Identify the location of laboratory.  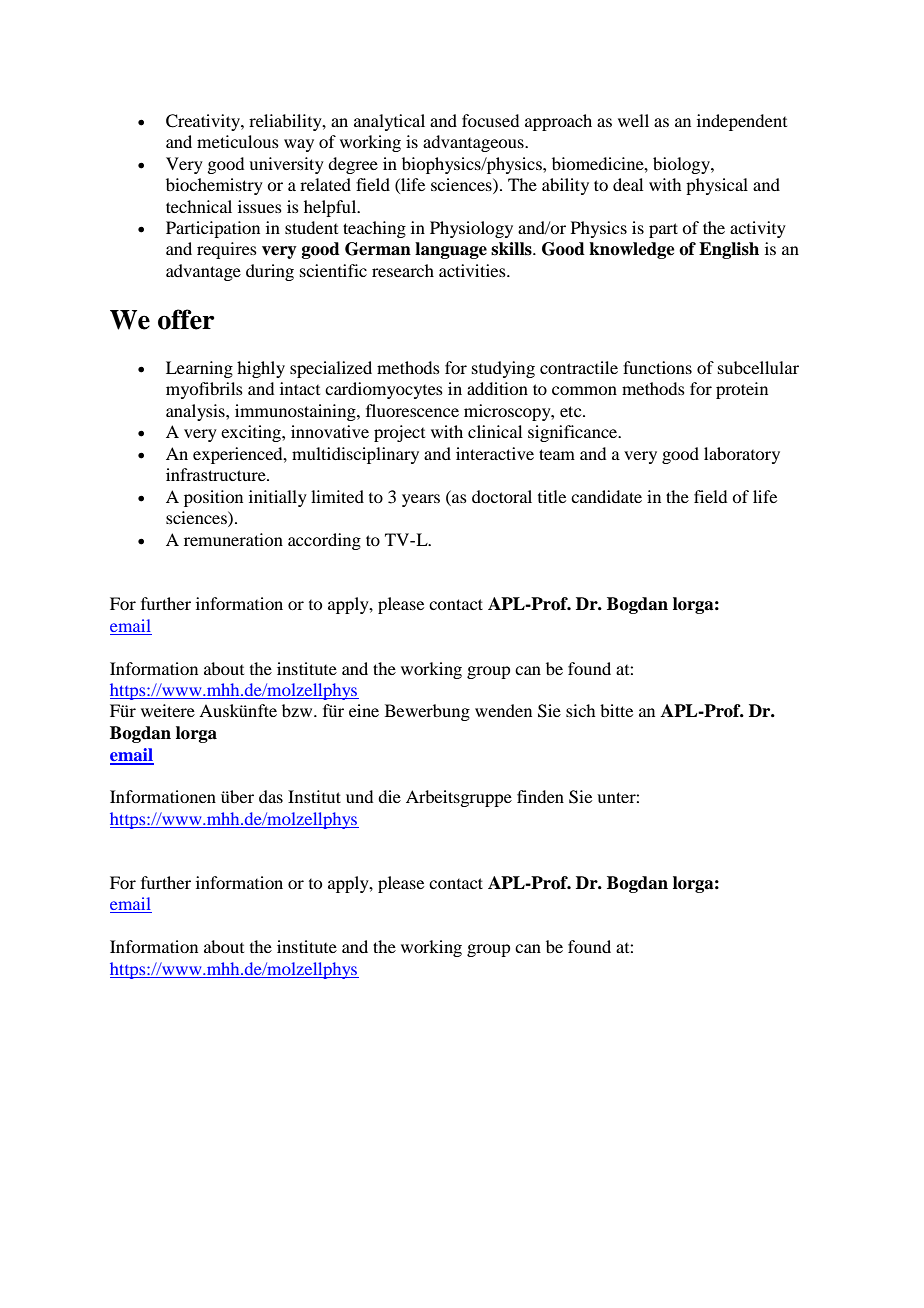
(742, 455).
